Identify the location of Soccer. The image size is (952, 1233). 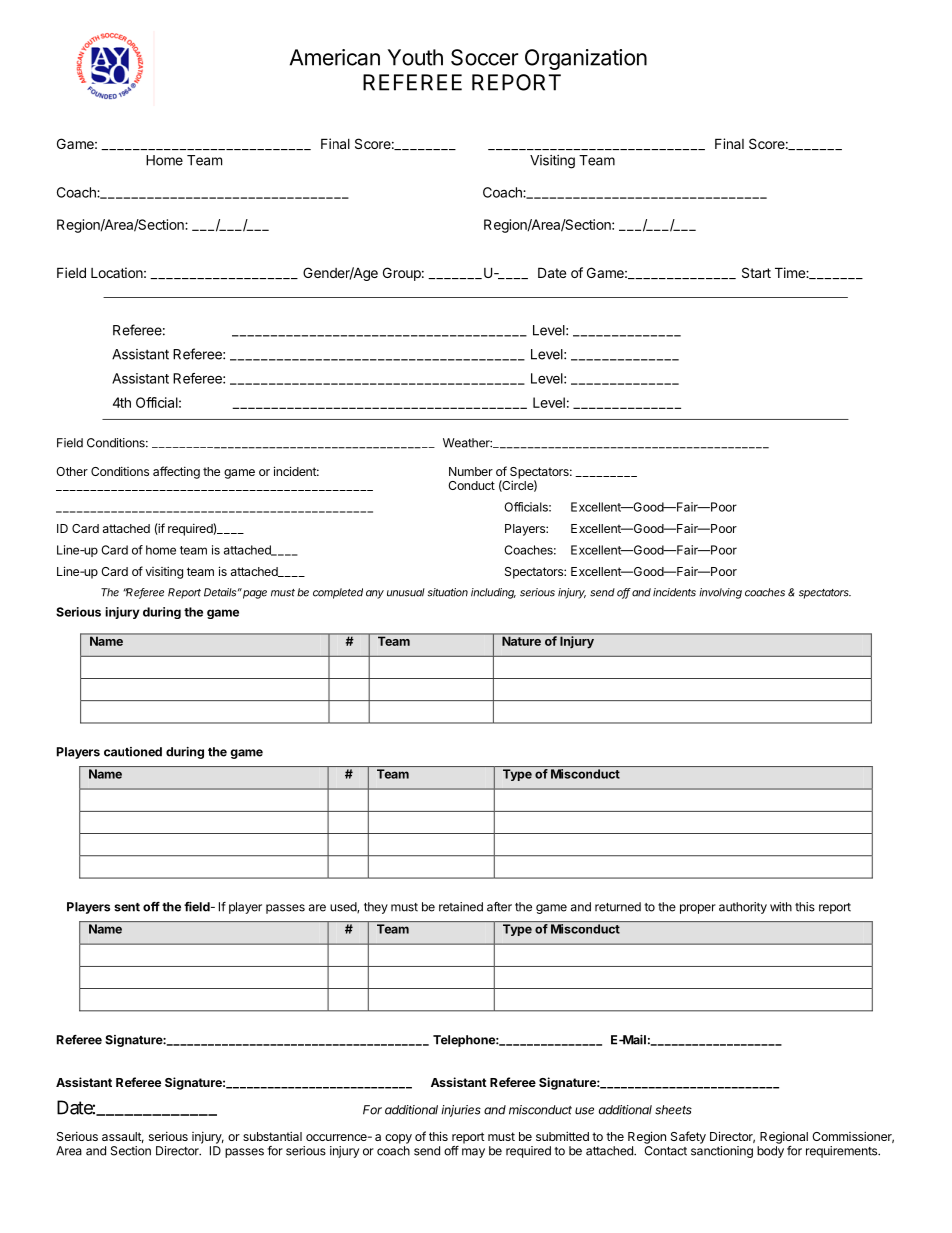
(485, 57).
